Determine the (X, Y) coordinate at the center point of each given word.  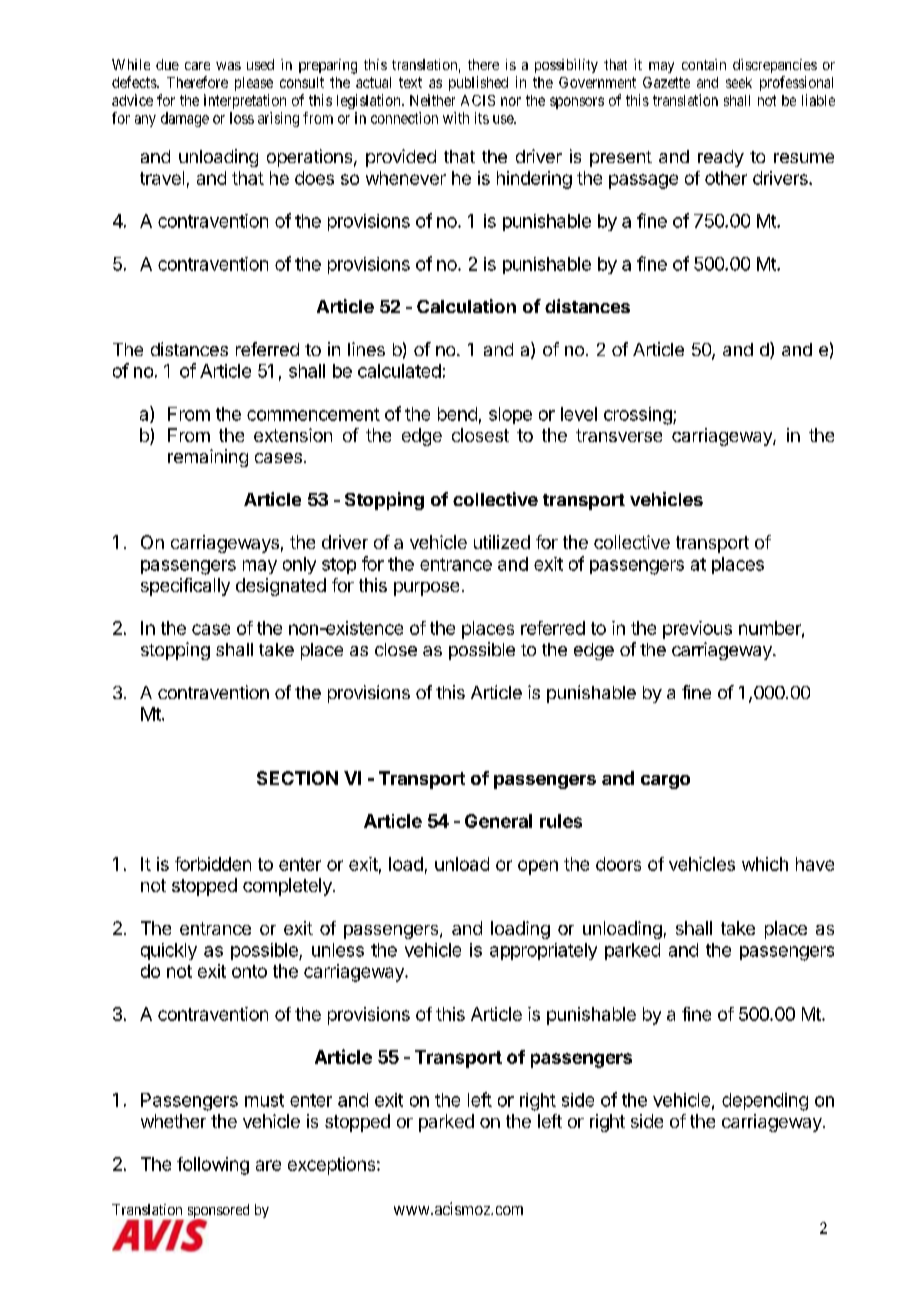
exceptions (333, 1166)
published (478, 83)
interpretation (245, 101)
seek (739, 82)
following (213, 1166)
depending (765, 1102)
